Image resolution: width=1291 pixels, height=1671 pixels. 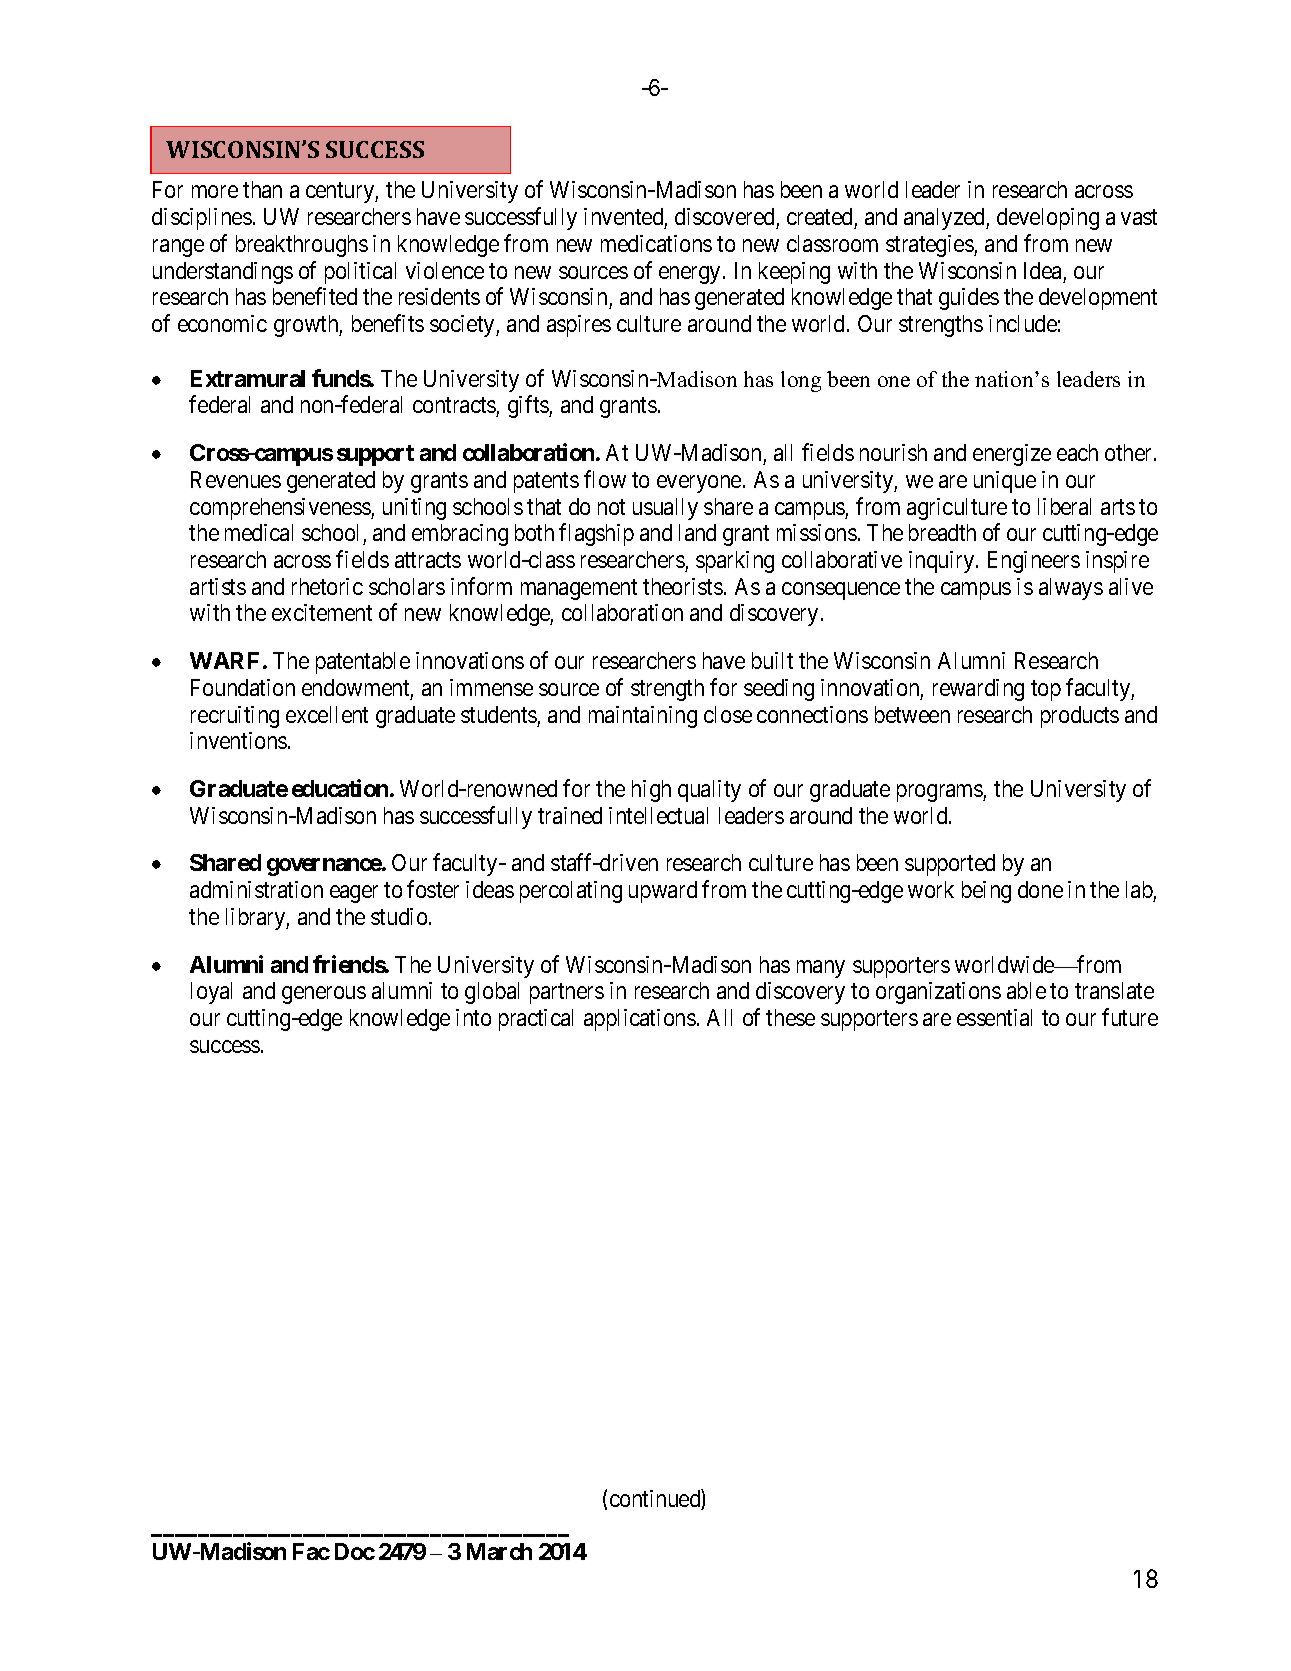 I want to click on generous, so click(x=324, y=995).
